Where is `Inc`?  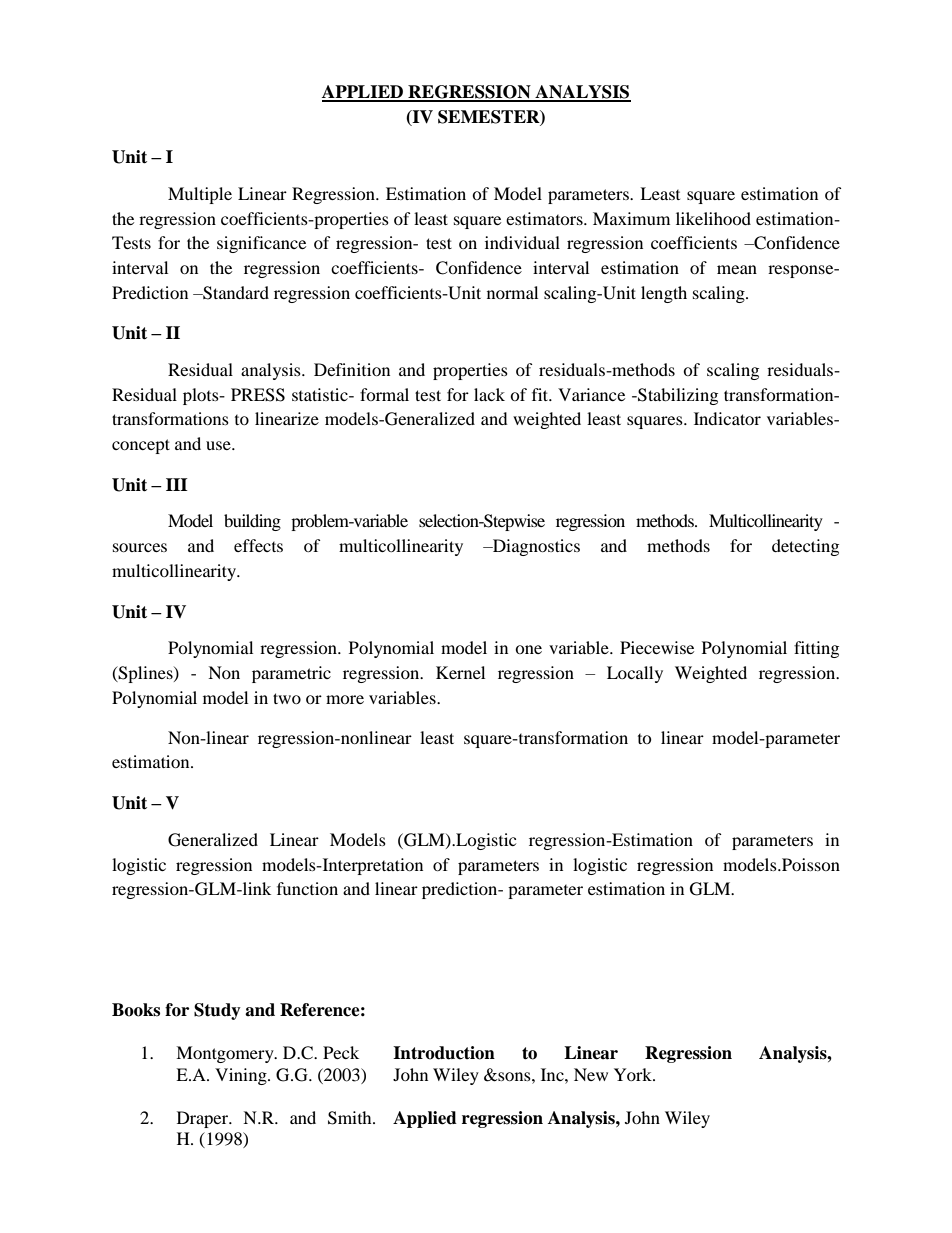
Inc is located at coordinates (553, 1074).
